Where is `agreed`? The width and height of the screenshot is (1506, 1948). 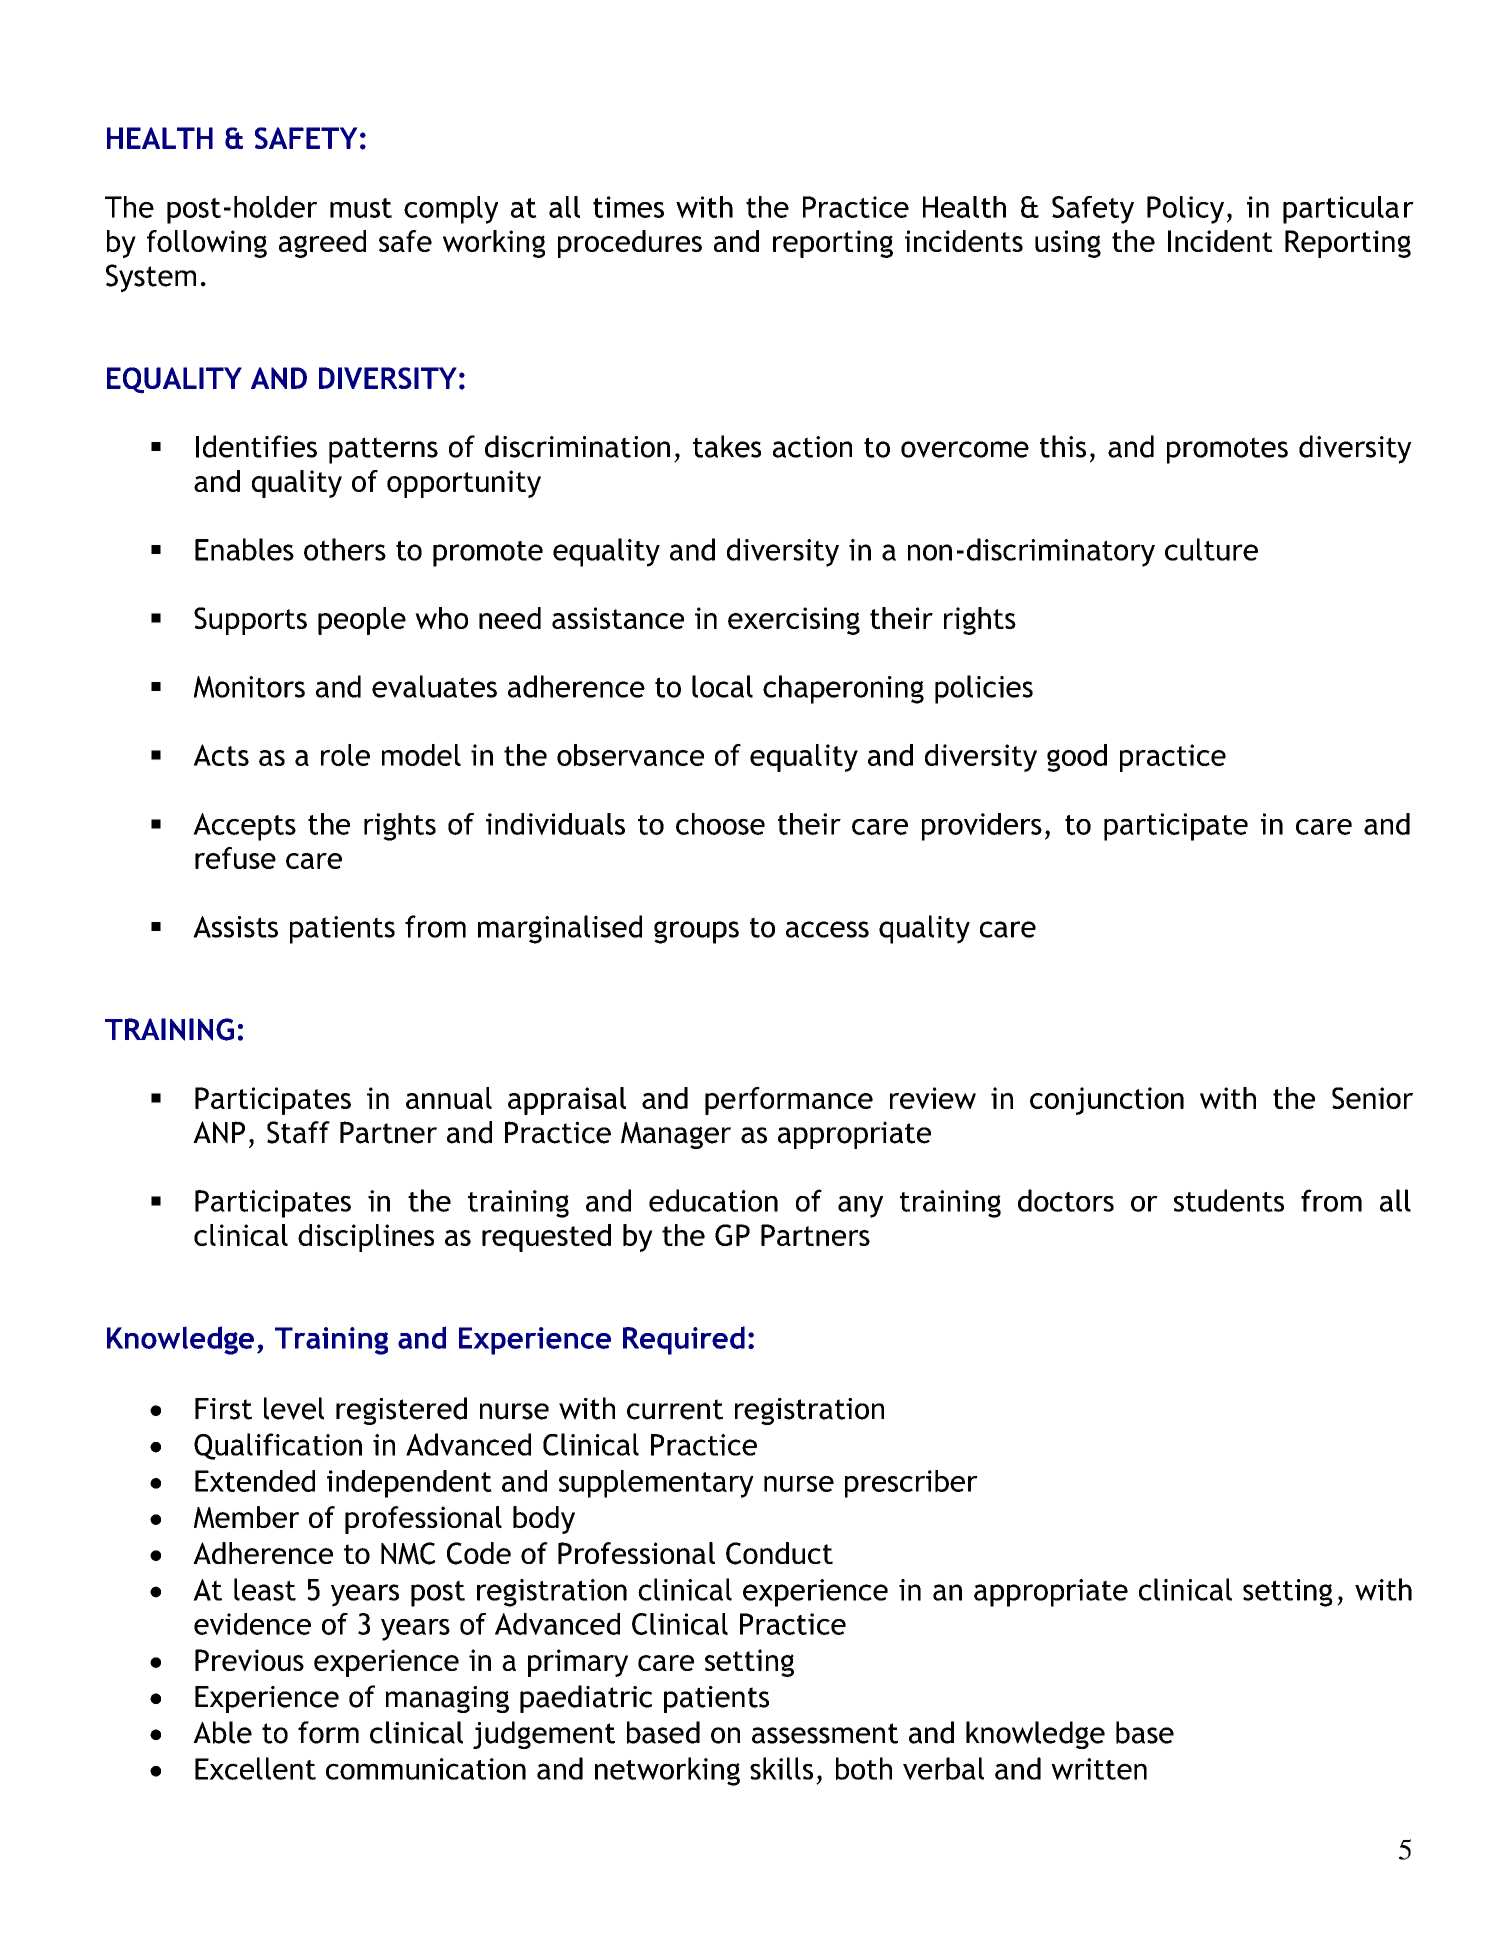 agreed is located at coordinates (322, 244).
